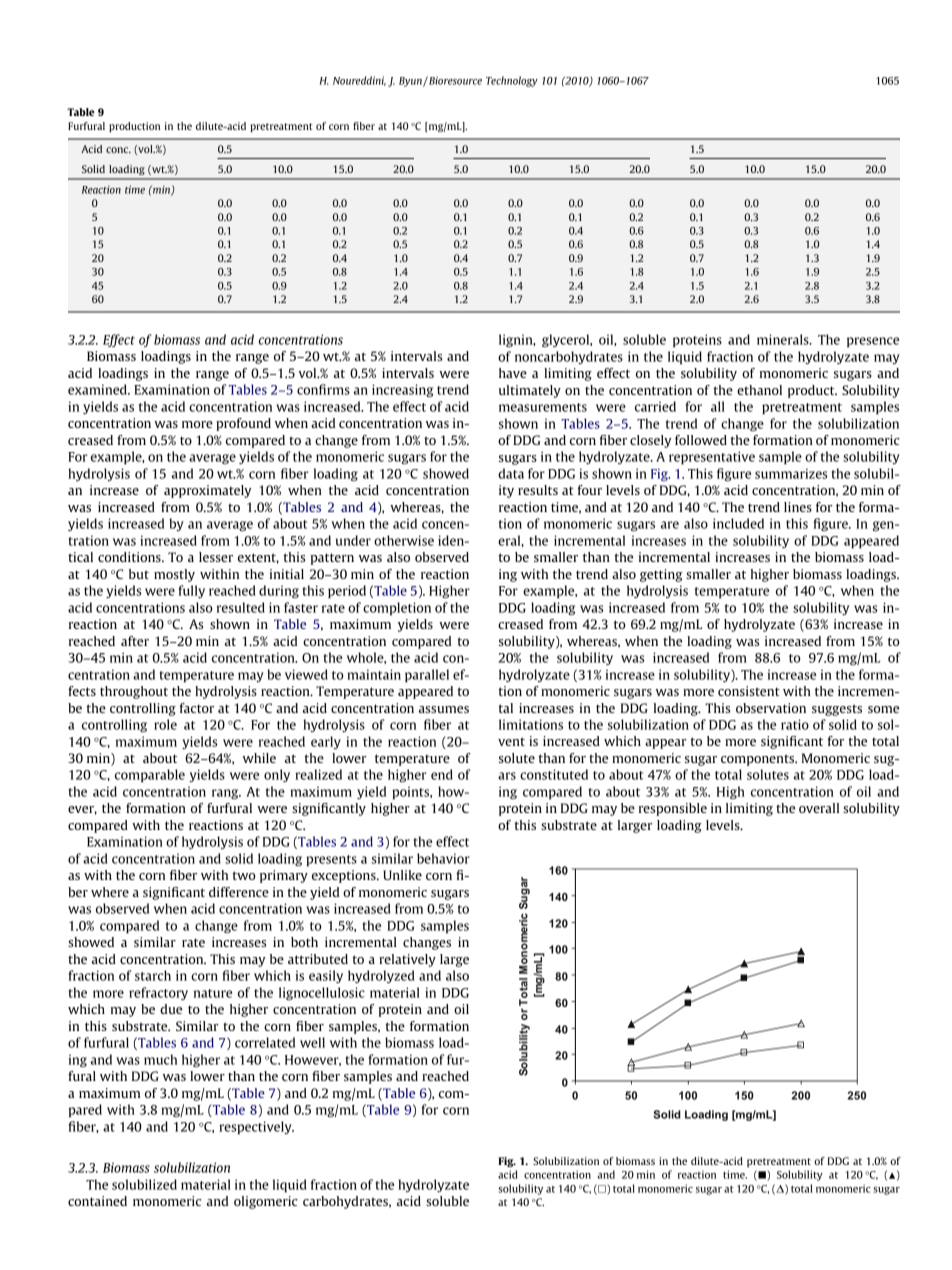  Describe the element at coordinates (873, 342) in the screenshot. I see `presence` at that location.
